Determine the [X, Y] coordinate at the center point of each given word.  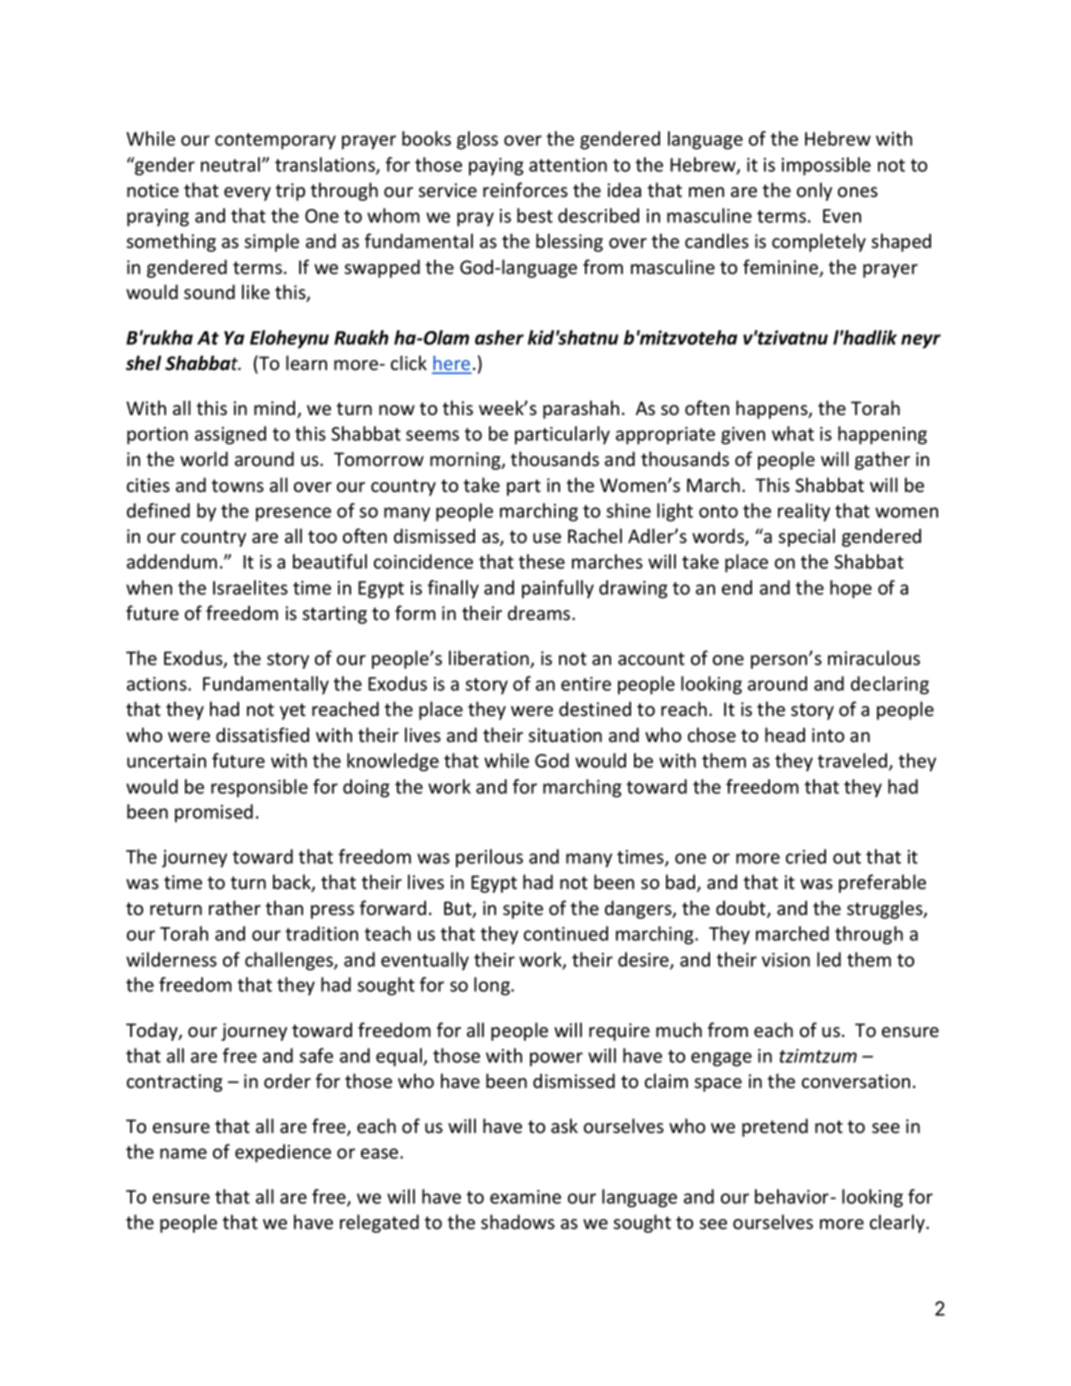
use [547, 538]
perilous [489, 858]
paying [496, 167]
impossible [826, 166]
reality [804, 512]
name [183, 1153]
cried [806, 856]
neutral [230, 164]
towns [238, 486]
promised [214, 813]
